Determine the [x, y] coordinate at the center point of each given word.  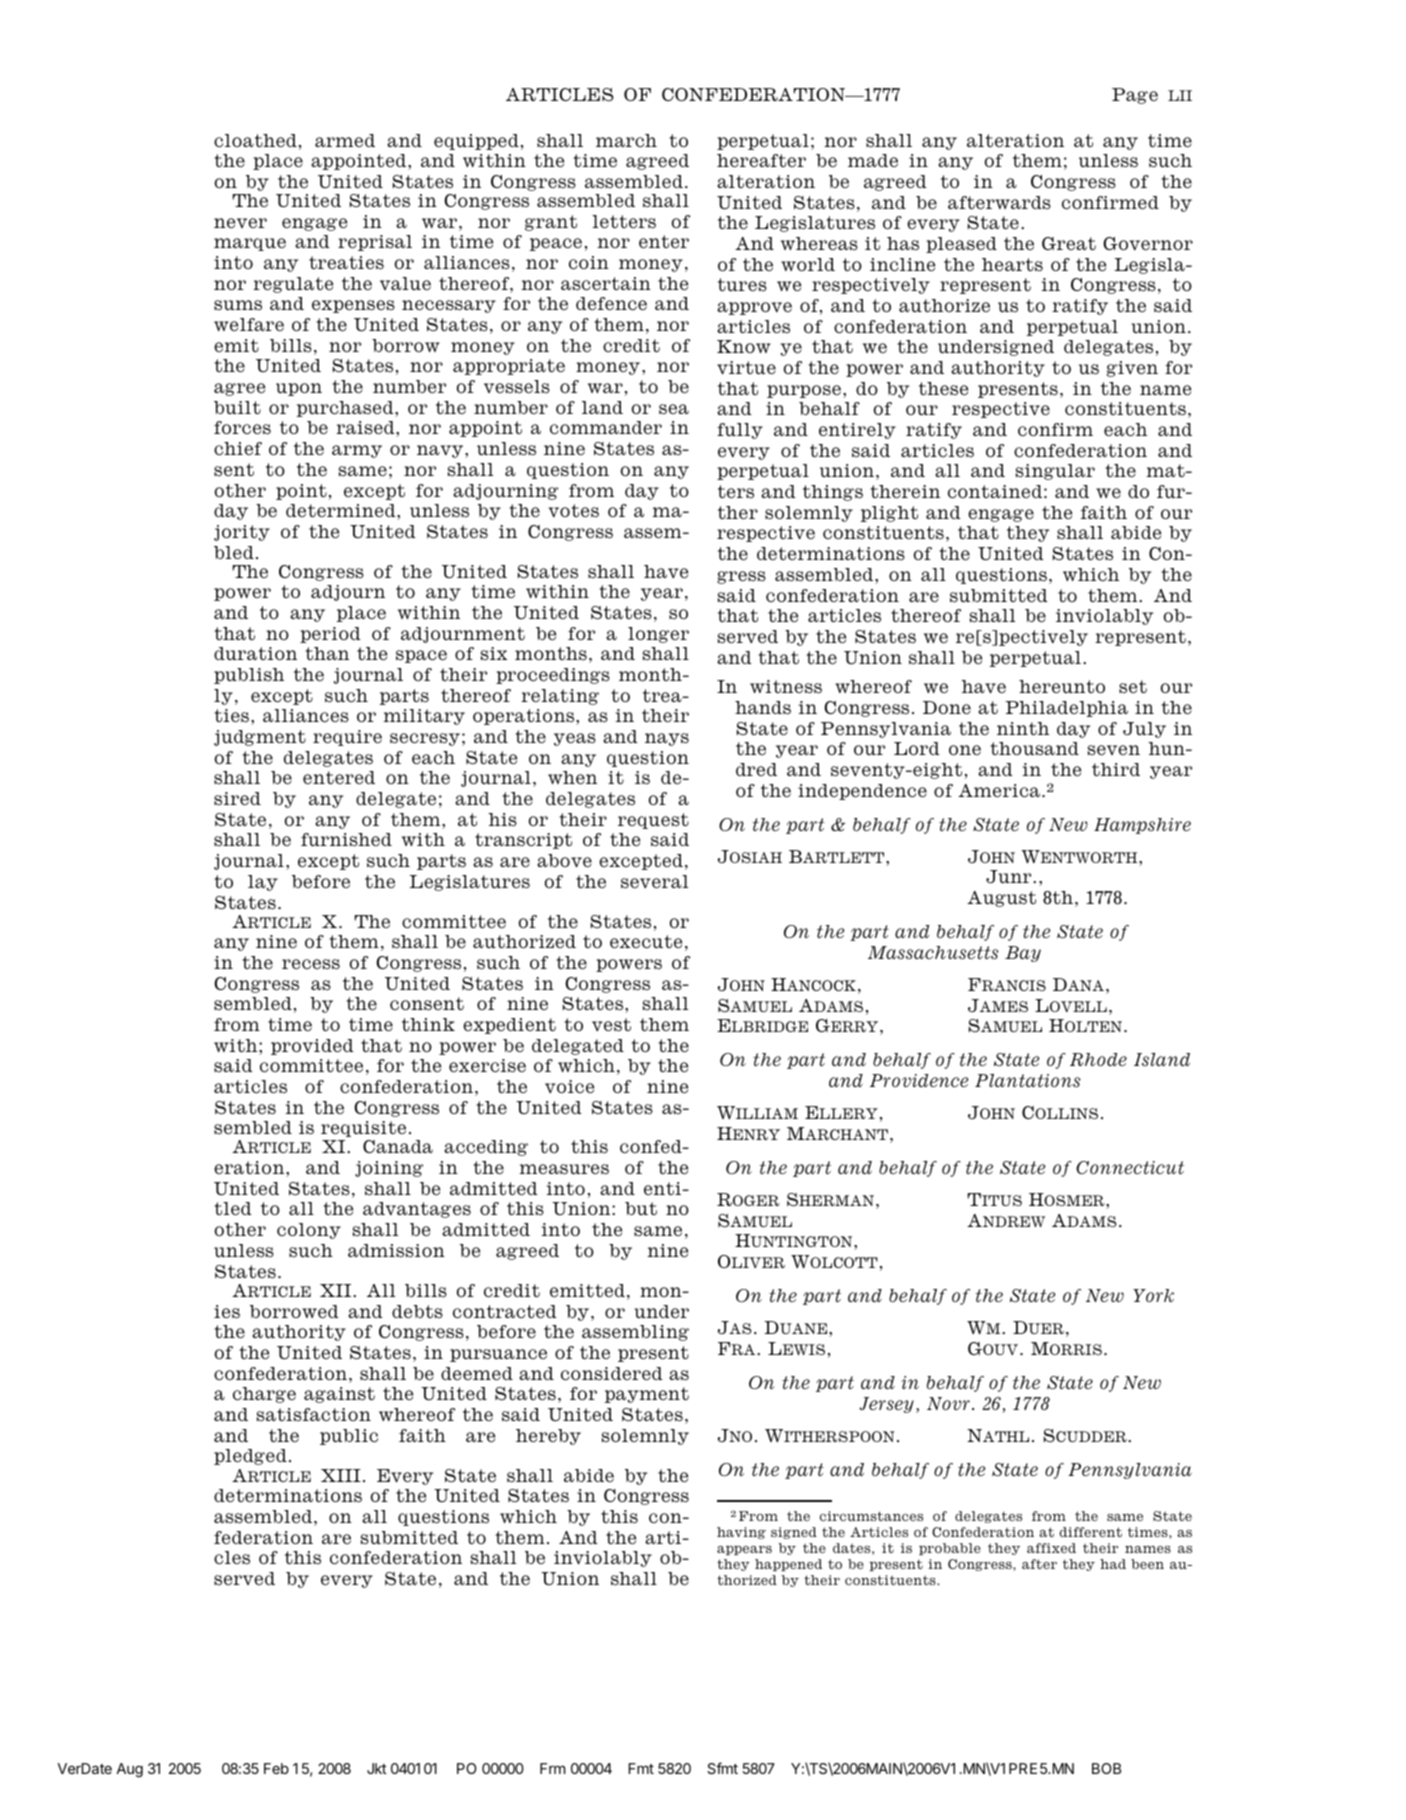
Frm [552, 1768]
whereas [819, 244]
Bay [1023, 954]
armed [345, 140]
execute [646, 942]
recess [311, 964]
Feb [276, 1768]
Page [1135, 96]
